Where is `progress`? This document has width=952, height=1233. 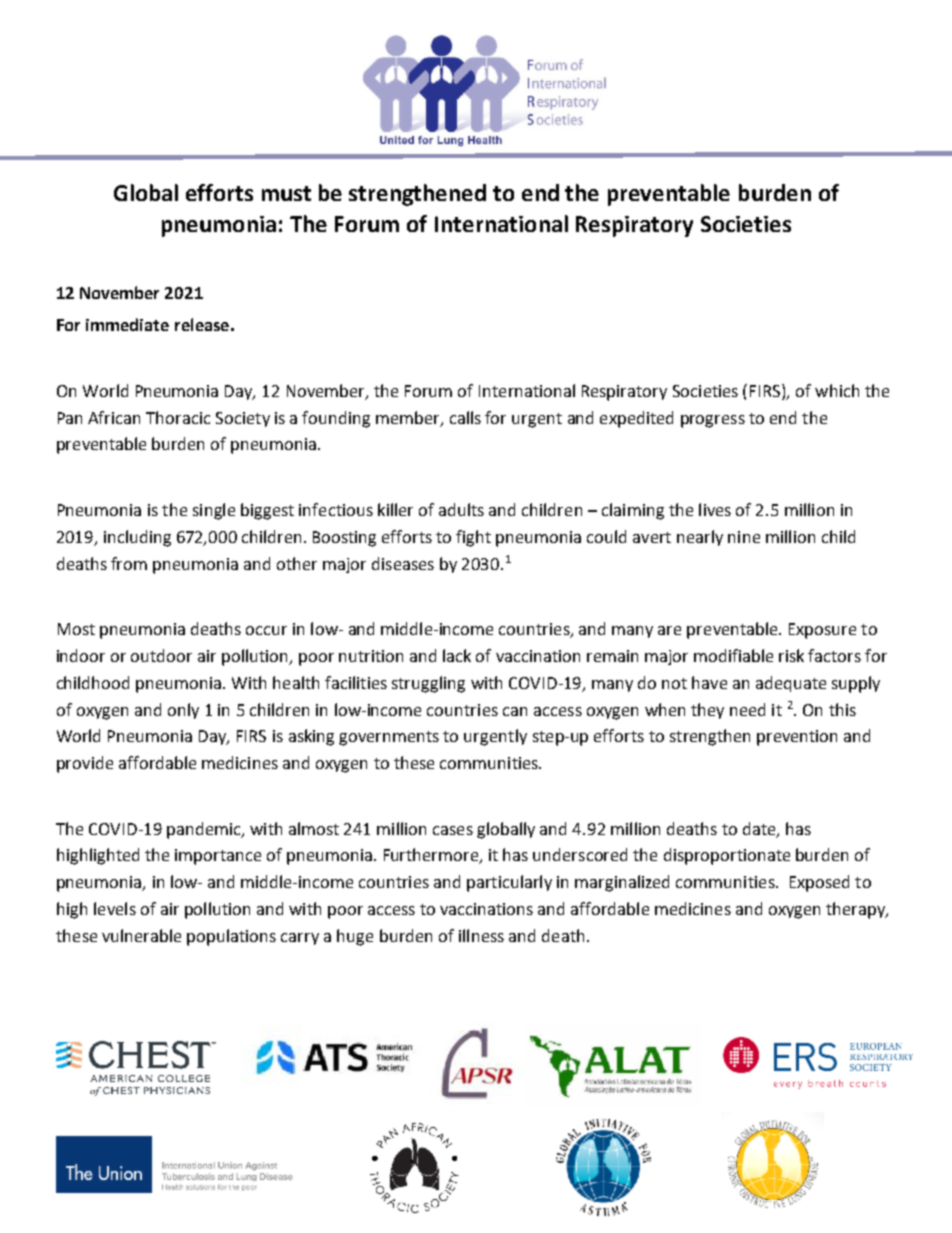 progress is located at coordinates (713, 421).
